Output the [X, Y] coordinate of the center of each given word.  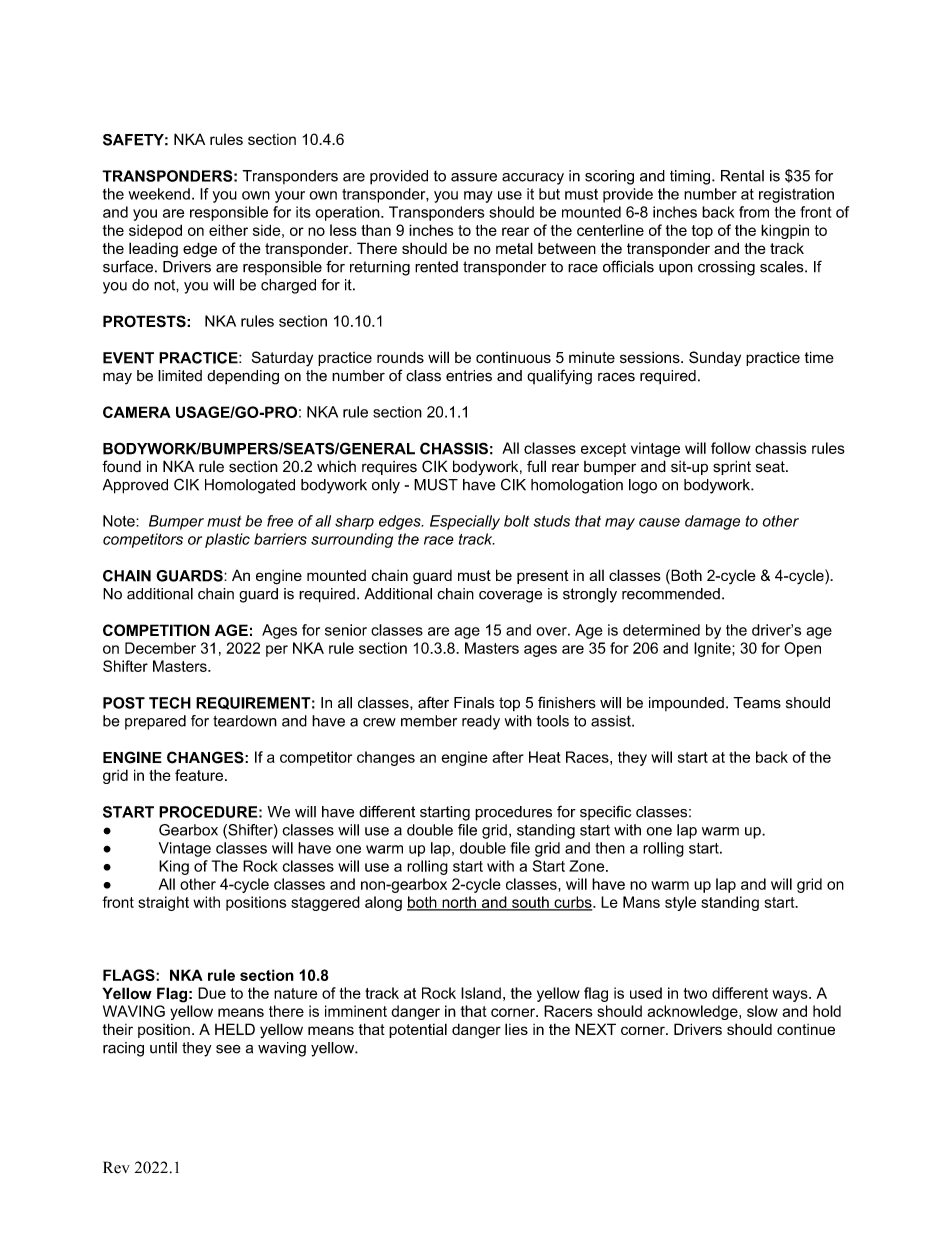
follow [731, 448]
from [754, 212]
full [536, 466]
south [530, 903]
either [228, 230]
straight [163, 903]
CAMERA [137, 412]
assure [474, 177]
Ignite [713, 649]
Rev [116, 1167]
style [680, 903]
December [160, 648]
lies [516, 1029]
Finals [474, 703]
